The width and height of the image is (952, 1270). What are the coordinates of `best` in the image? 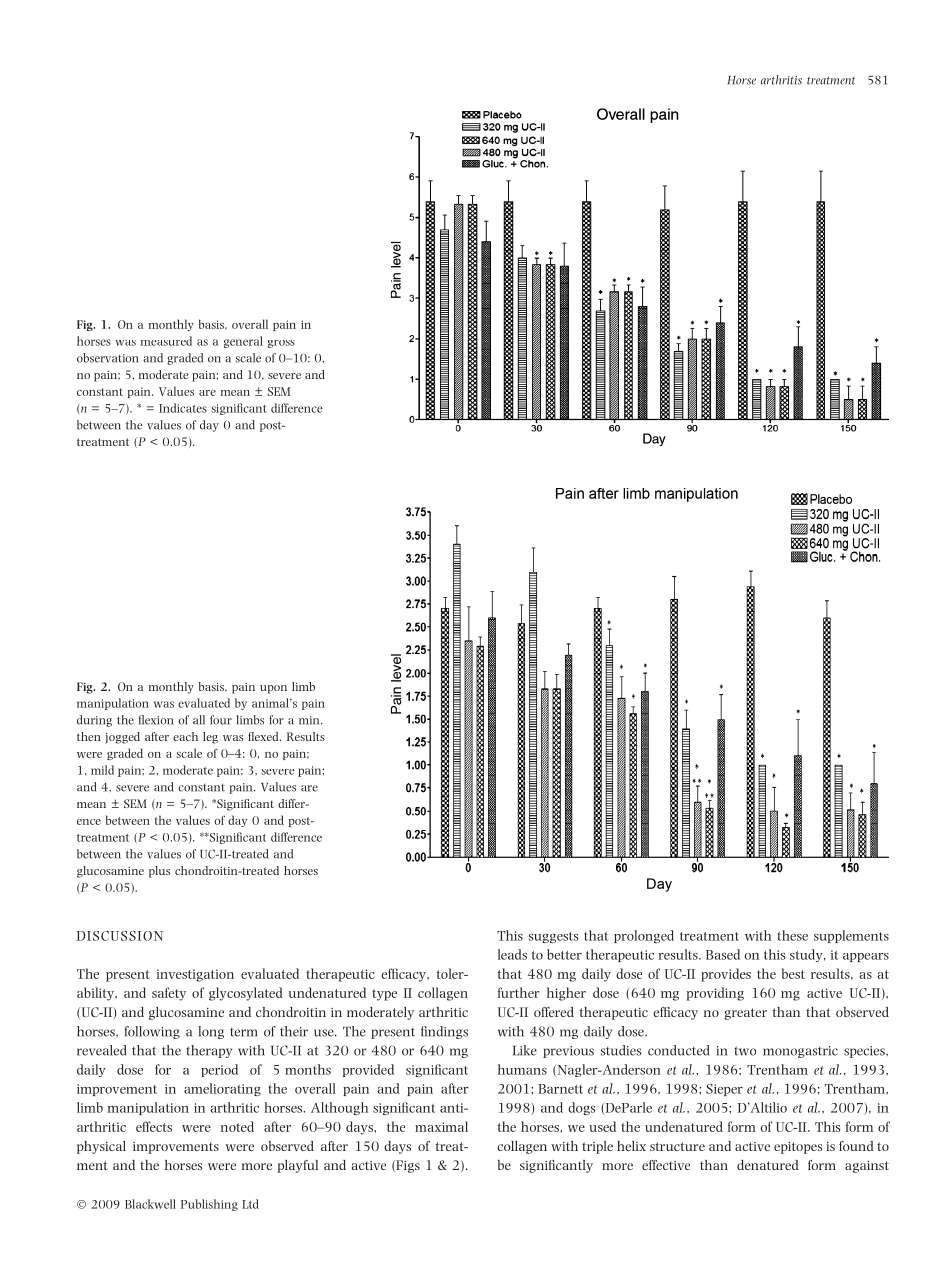 It's located at (793, 973).
